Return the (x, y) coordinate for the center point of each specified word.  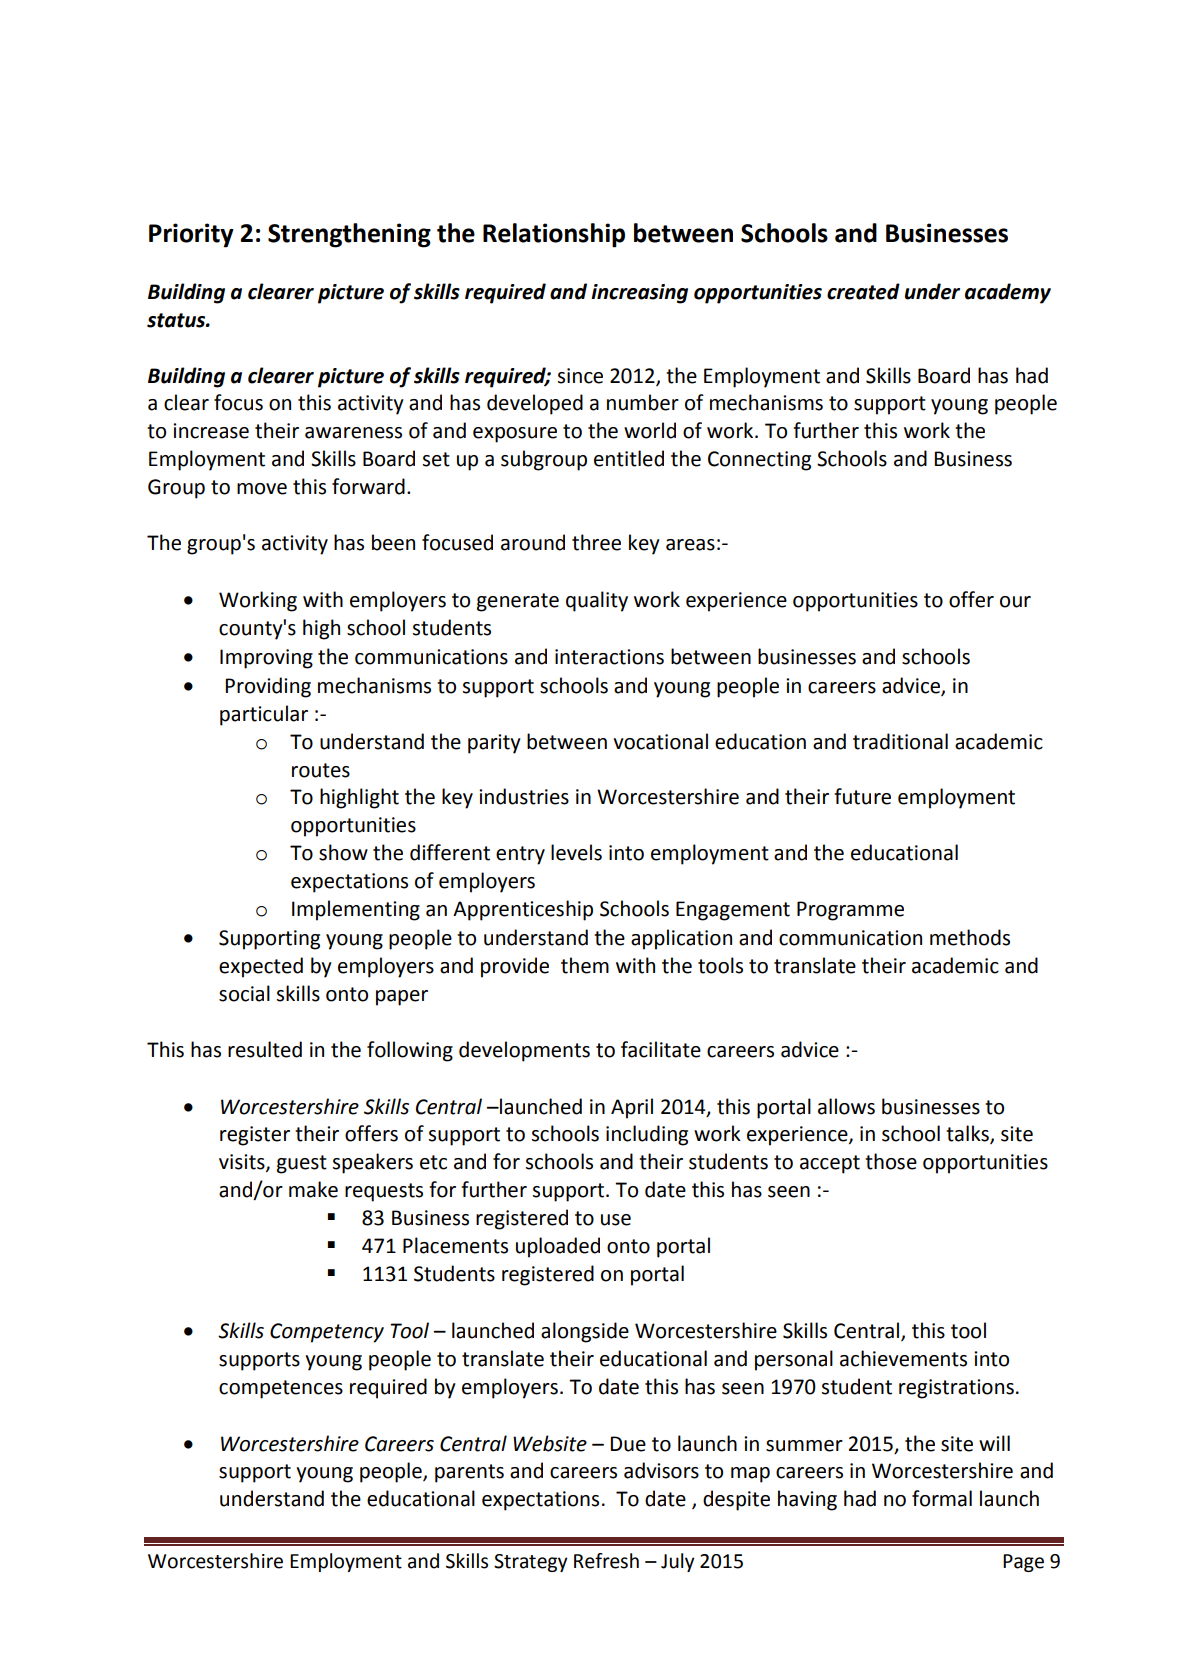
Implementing (356, 910)
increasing (639, 294)
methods (970, 937)
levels (576, 852)
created (863, 291)
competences (281, 1389)
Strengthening (349, 235)
